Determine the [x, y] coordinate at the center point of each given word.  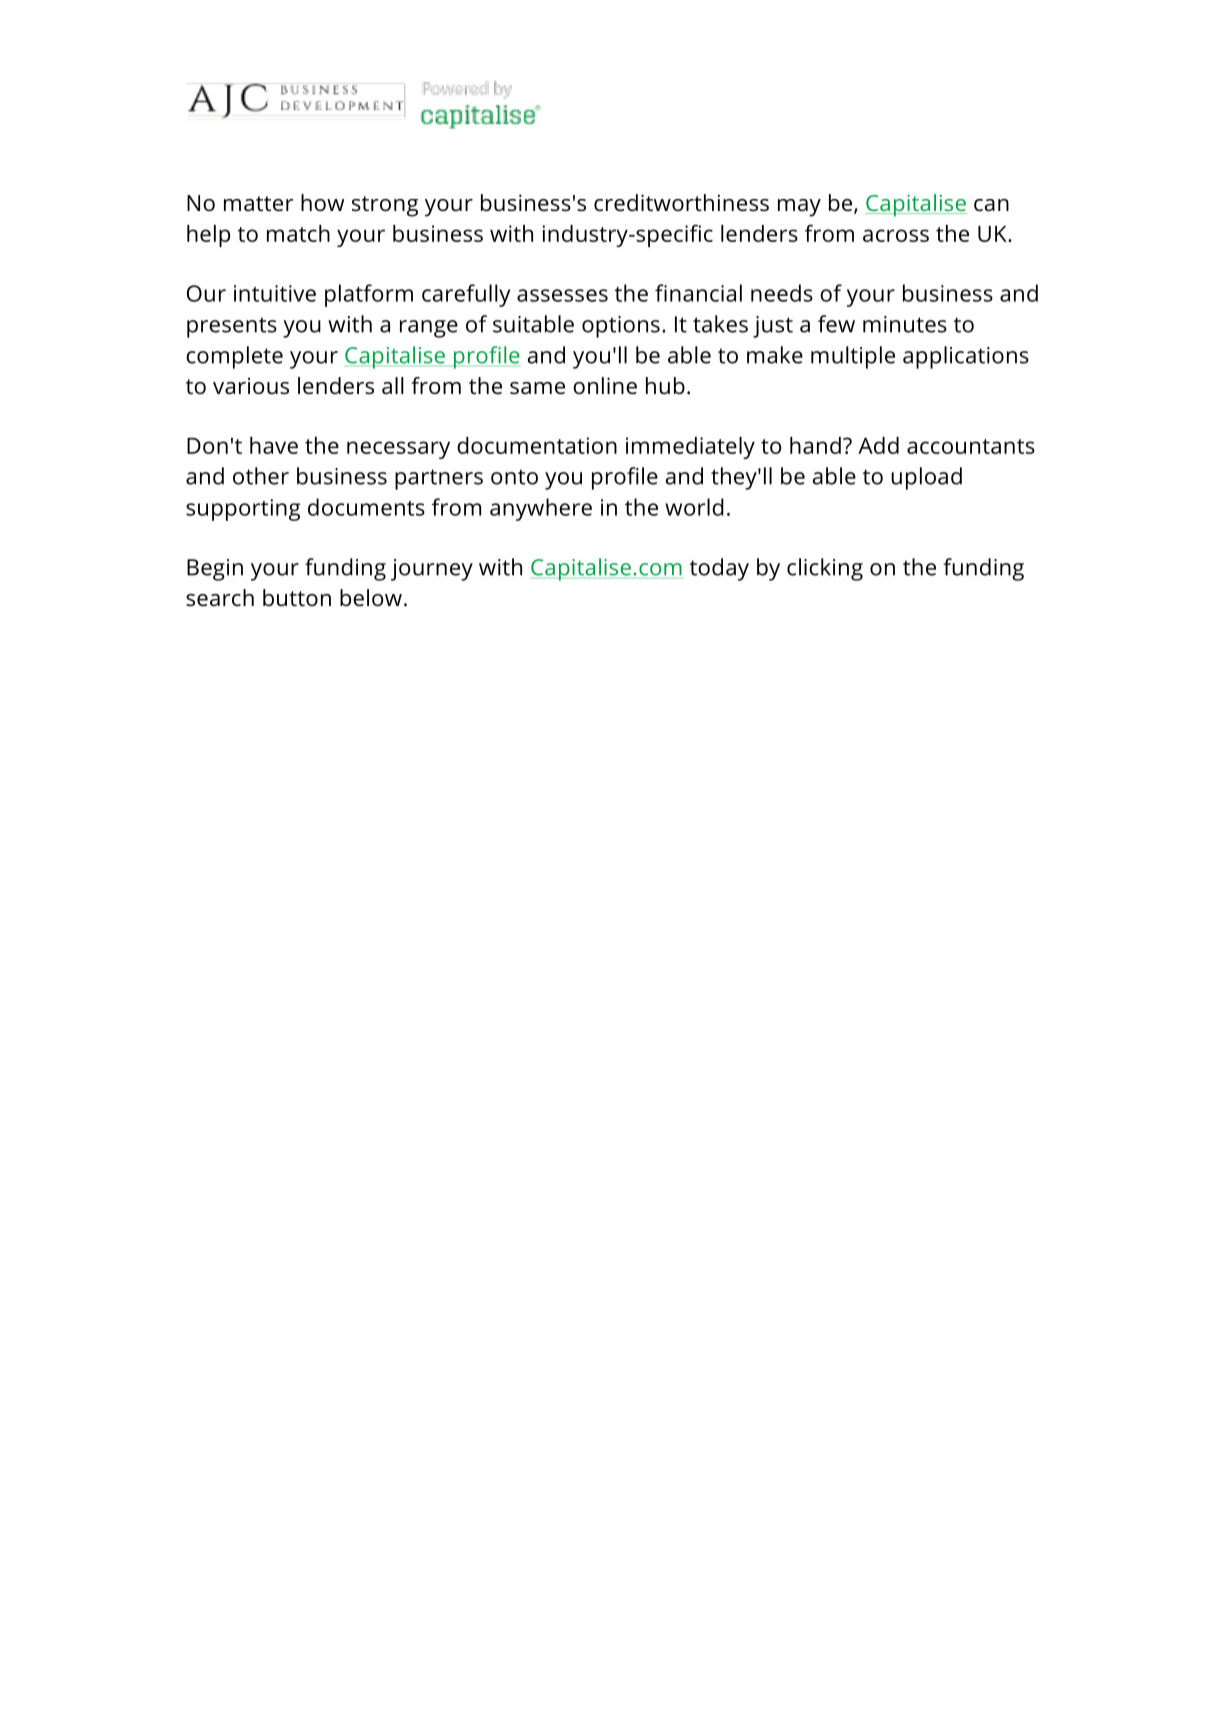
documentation [537, 445]
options [621, 327]
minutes [905, 324]
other [261, 476]
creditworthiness [681, 203]
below [371, 598]
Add [878, 445]
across [896, 235]
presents [232, 327]
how [322, 202]
